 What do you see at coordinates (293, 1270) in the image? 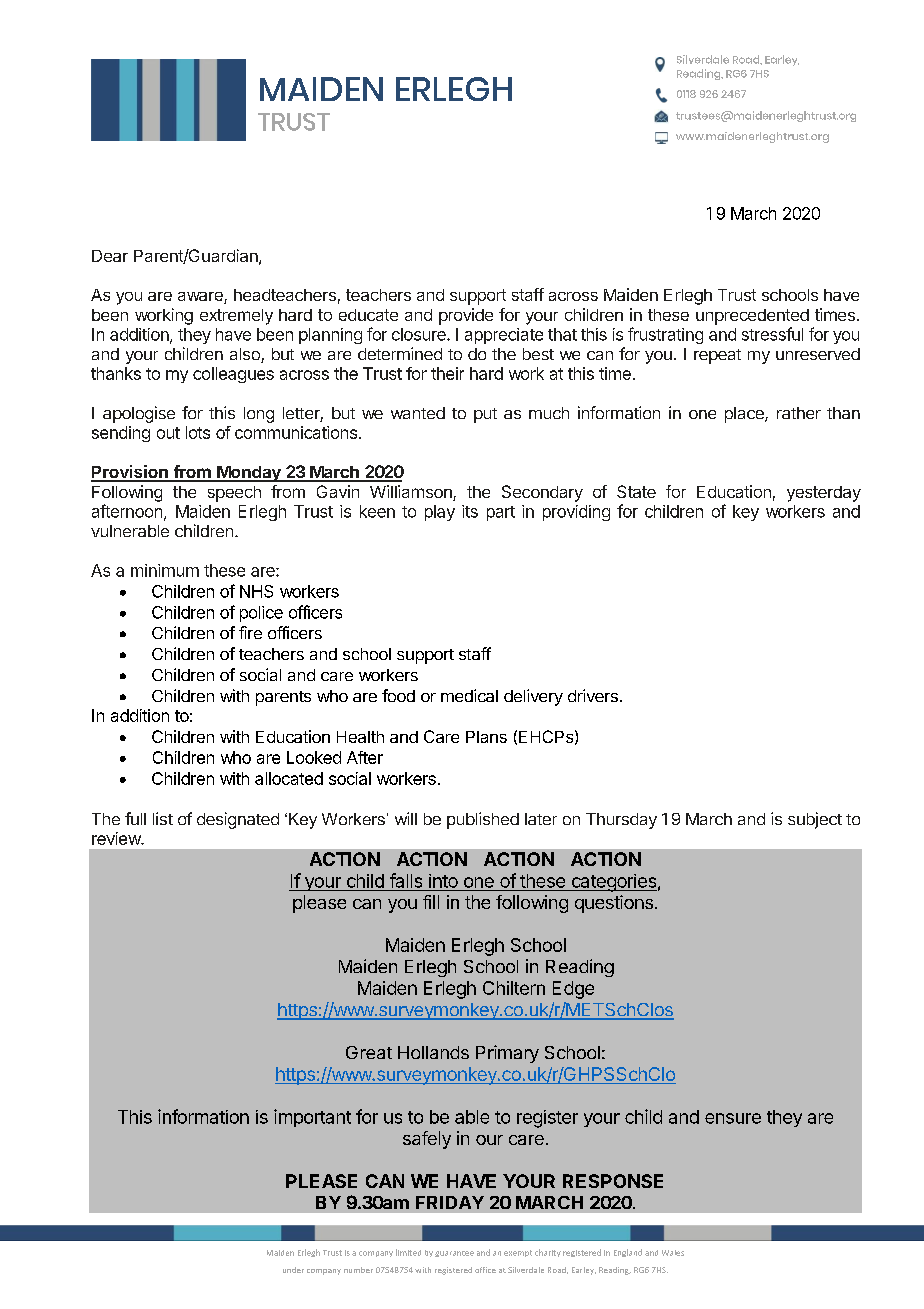
I see `under` at bounding box center [293, 1270].
